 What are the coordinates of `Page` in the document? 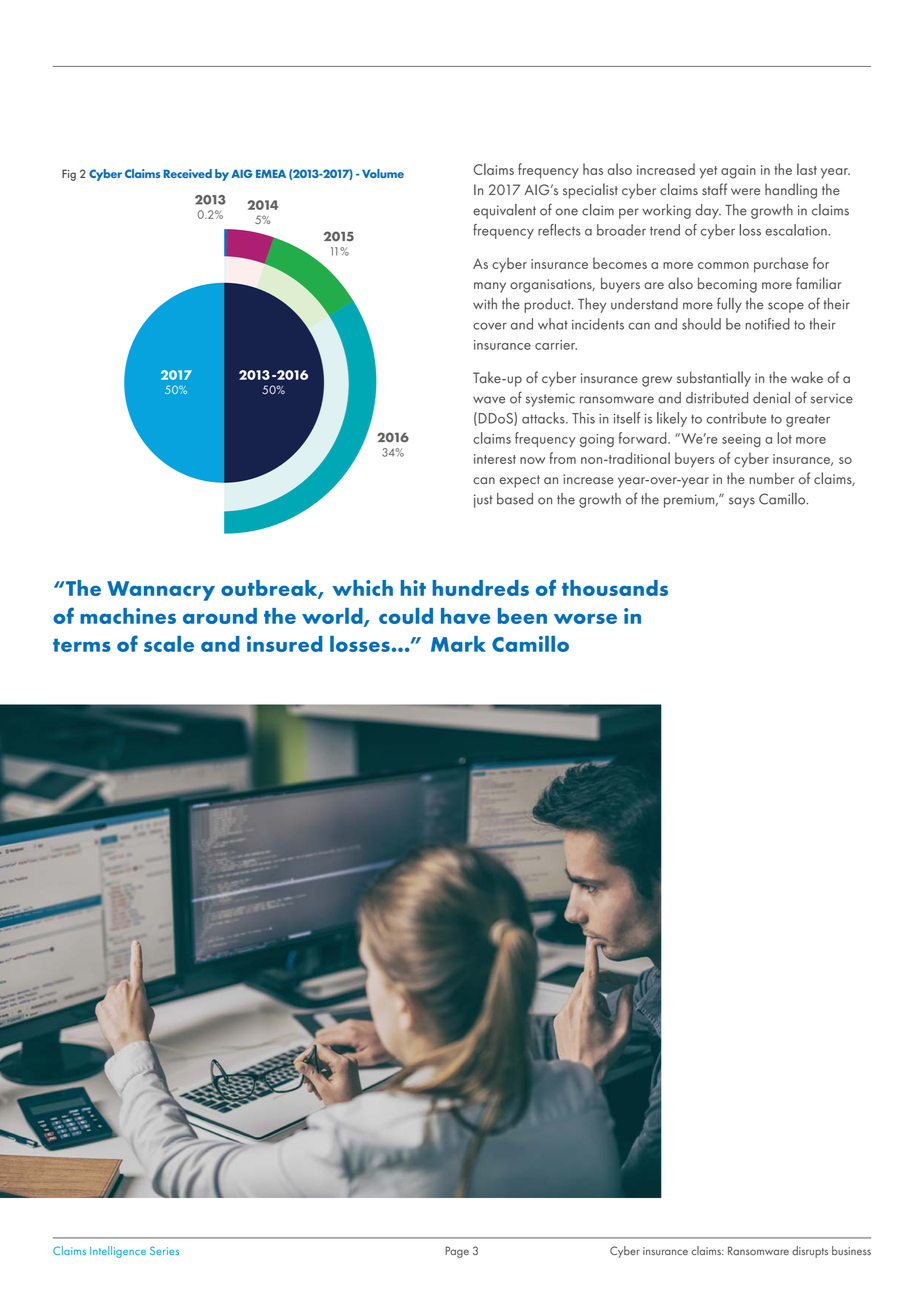 It's located at (457, 1252).
